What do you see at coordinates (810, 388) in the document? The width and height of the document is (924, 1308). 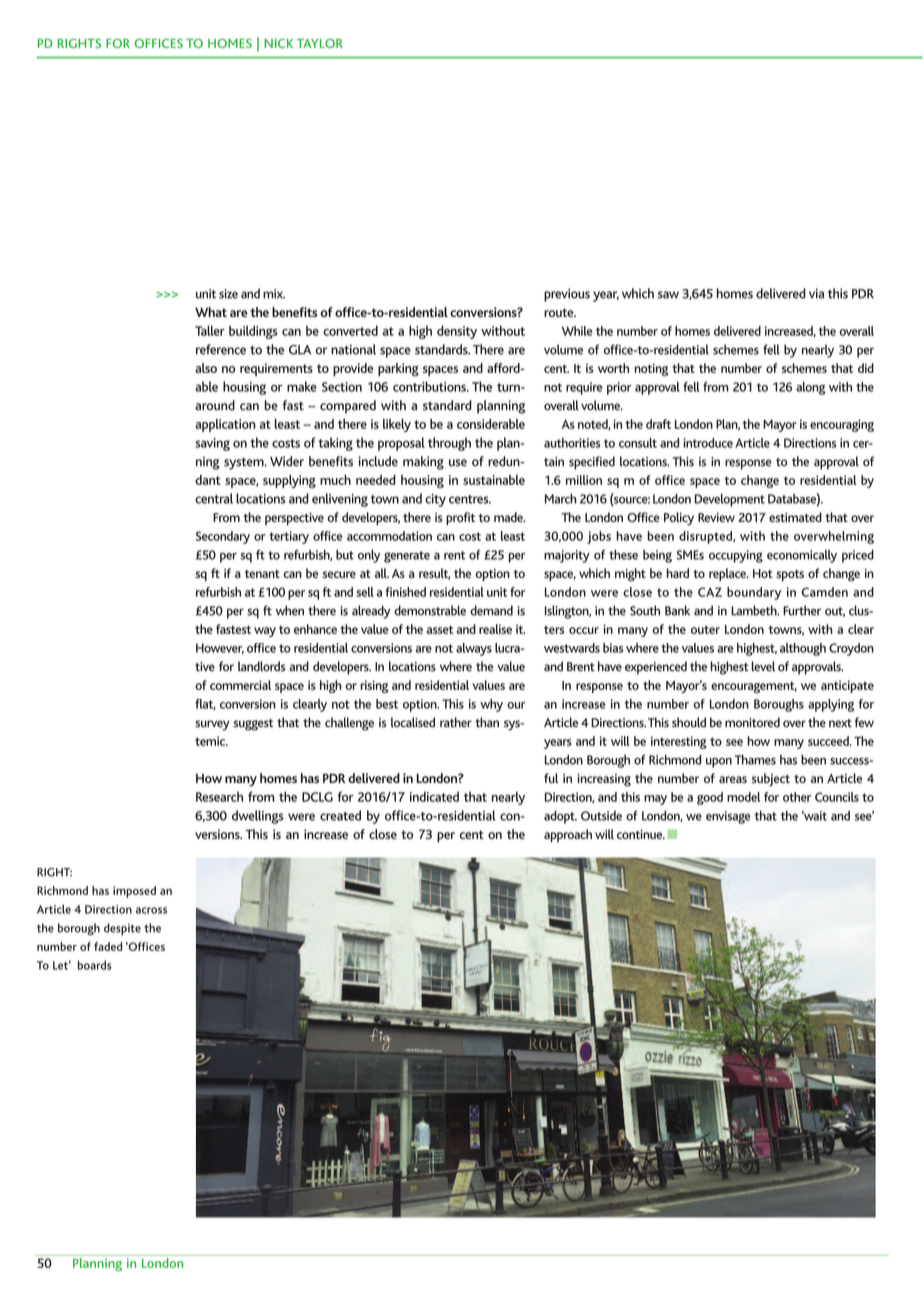 I see `along` at bounding box center [810, 388].
